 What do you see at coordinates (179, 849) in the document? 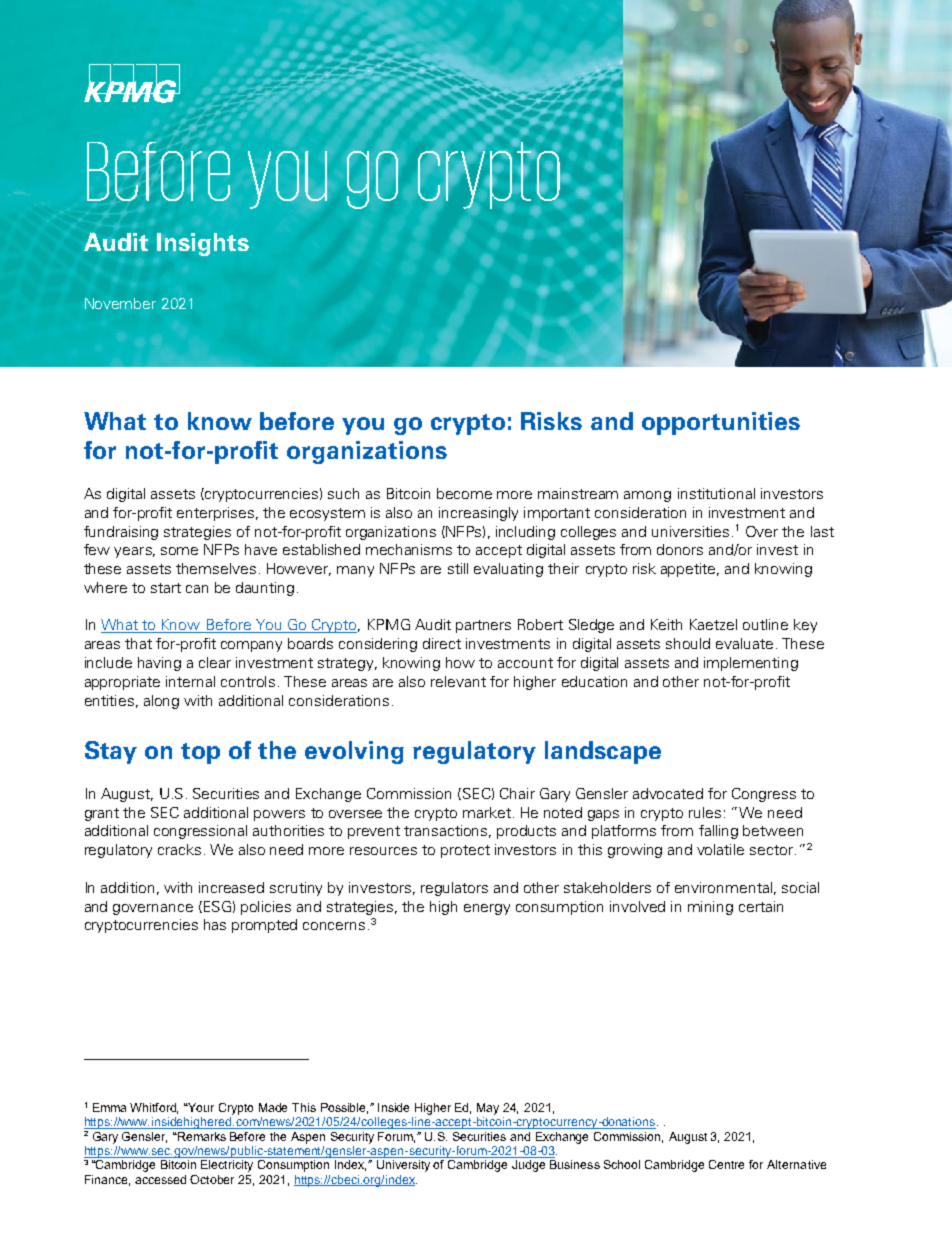
I see `cracks` at bounding box center [179, 849].
